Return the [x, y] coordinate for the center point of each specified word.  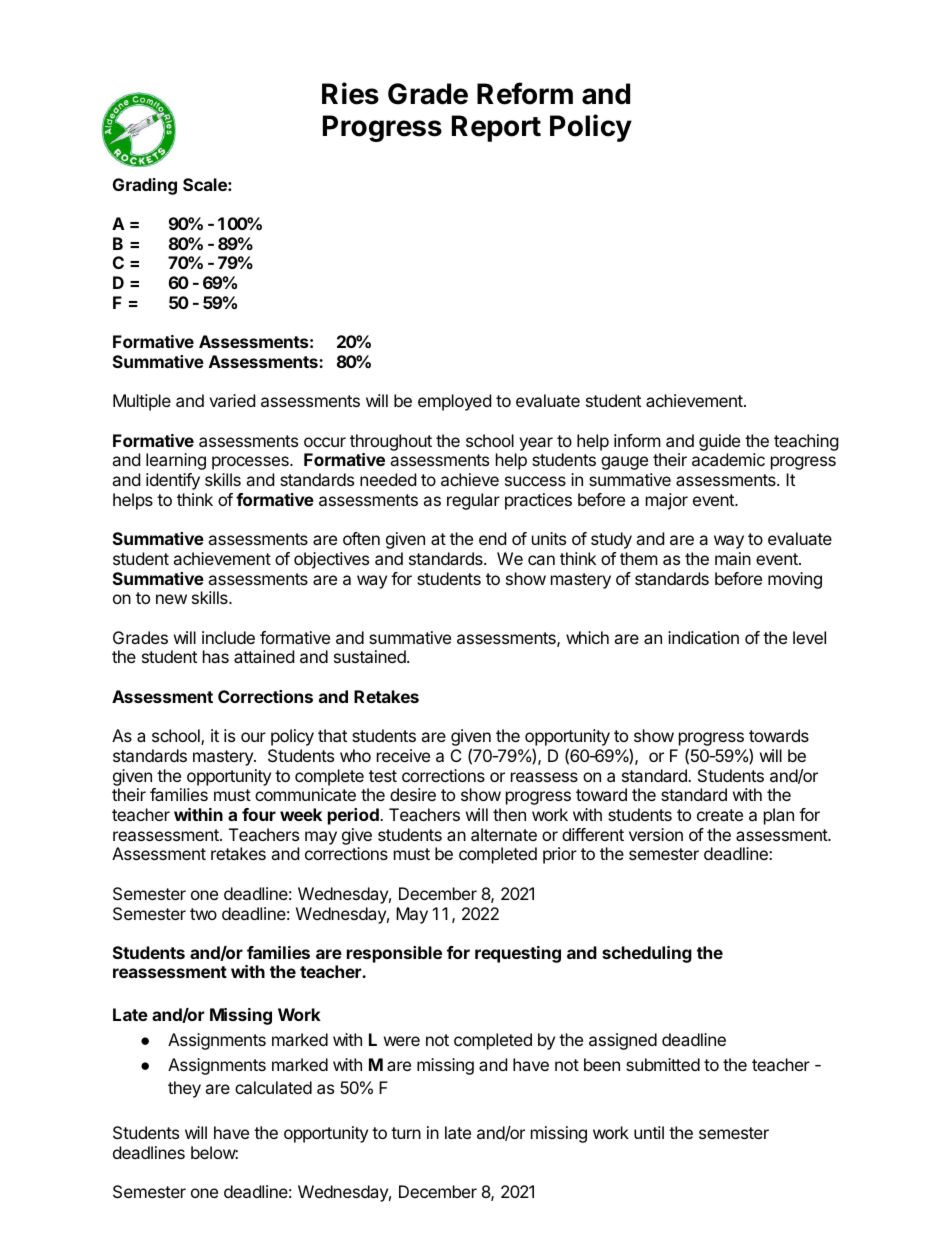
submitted [663, 1064]
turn [406, 1133]
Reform [525, 93]
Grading [145, 186]
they [184, 1089]
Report [496, 128]
